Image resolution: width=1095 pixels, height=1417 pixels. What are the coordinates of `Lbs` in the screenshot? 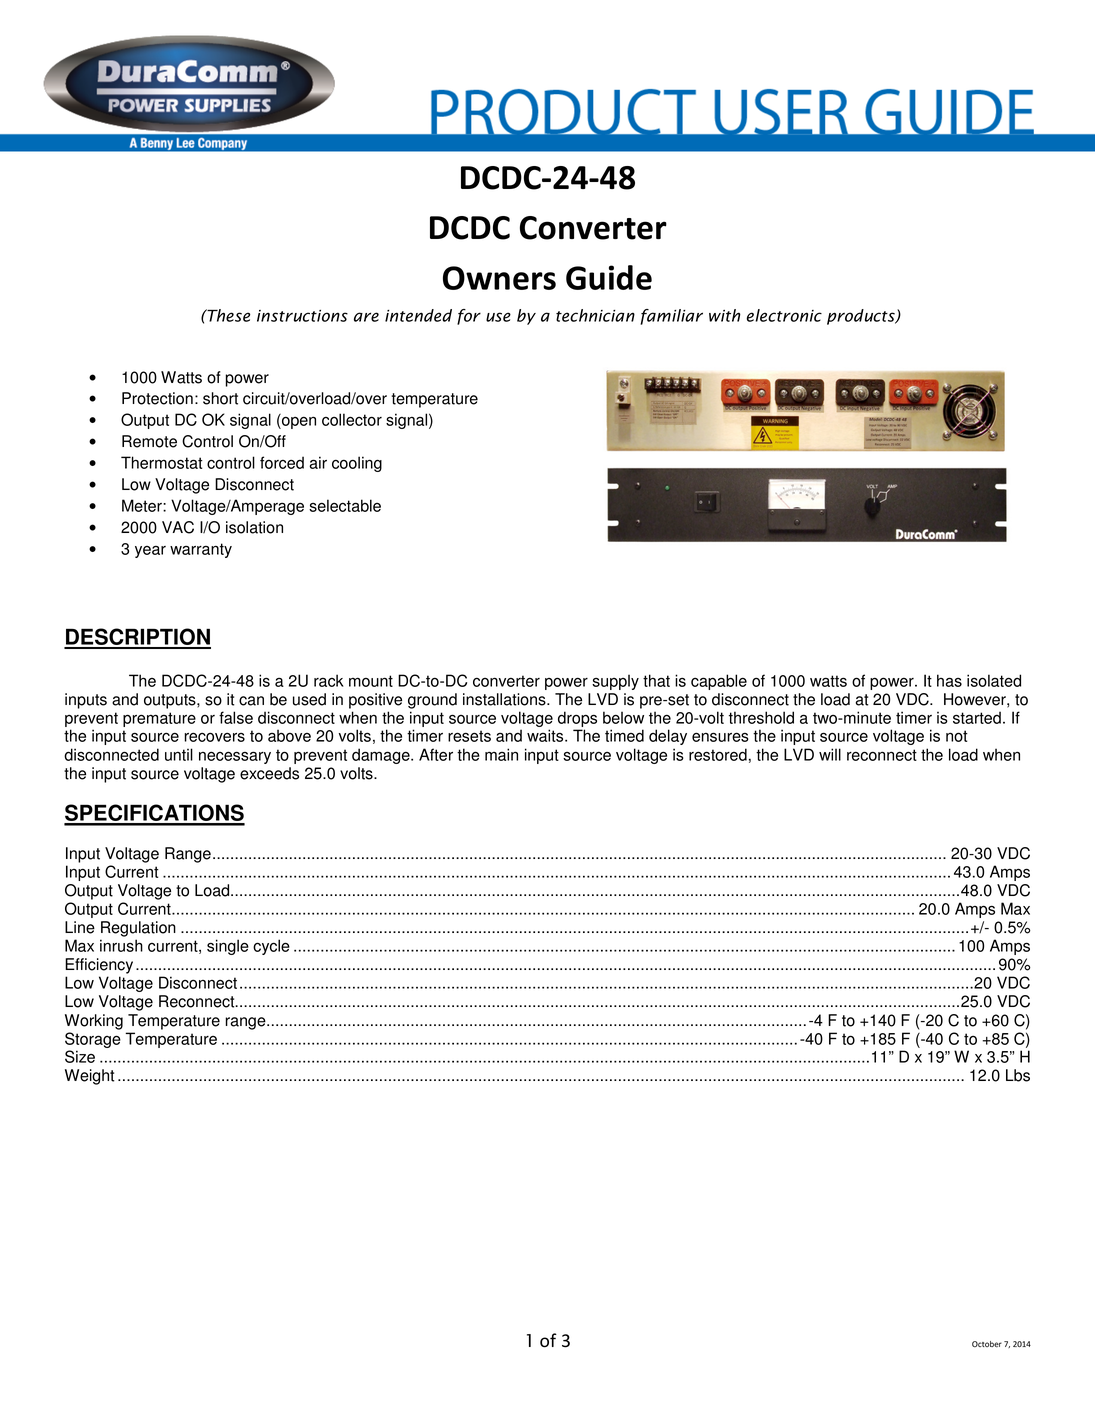 It's located at (1018, 1075).
